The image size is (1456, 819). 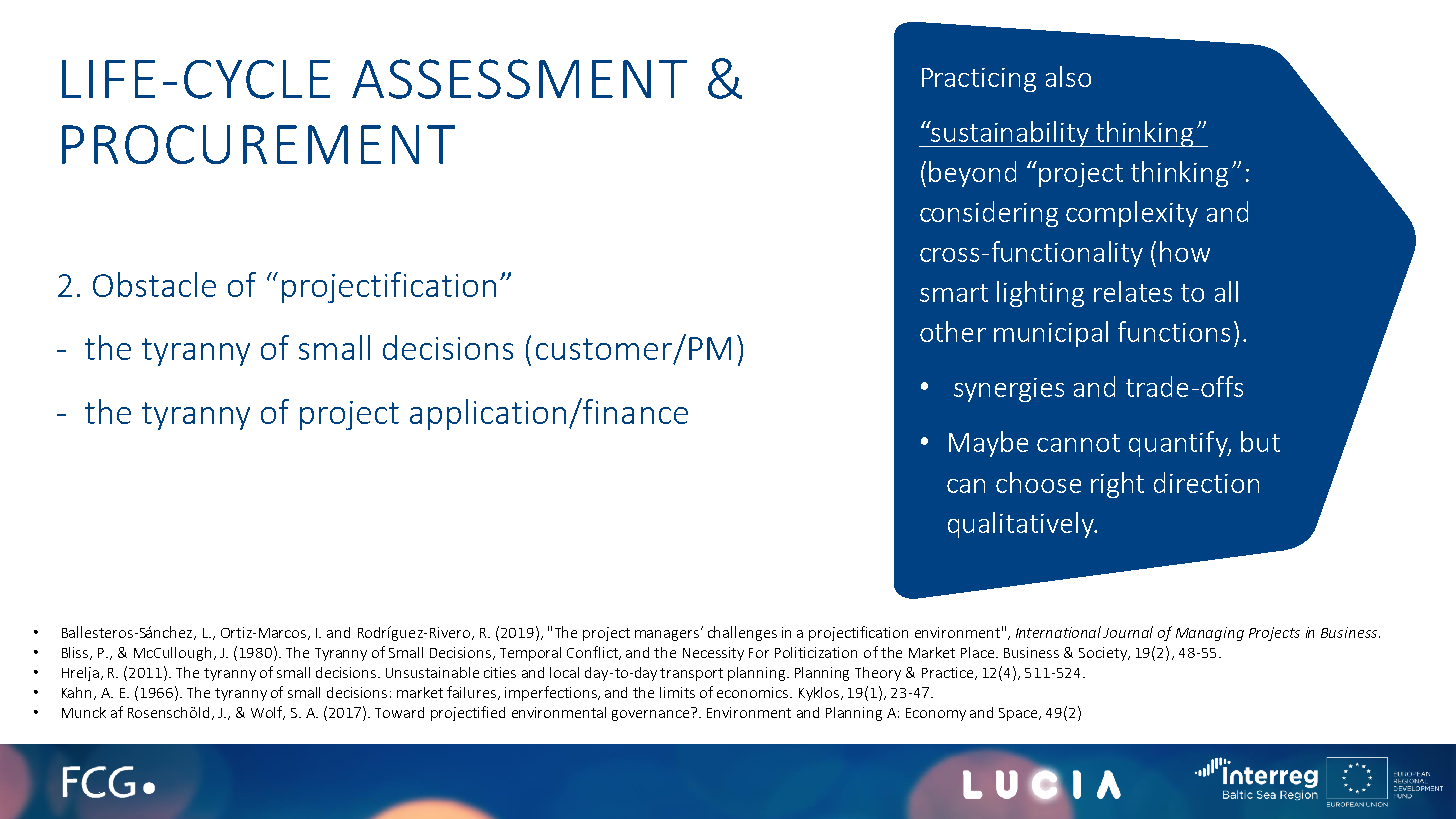 What do you see at coordinates (154, 284) in the screenshot?
I see `Obstacle` at bounding box center [154, 284].
